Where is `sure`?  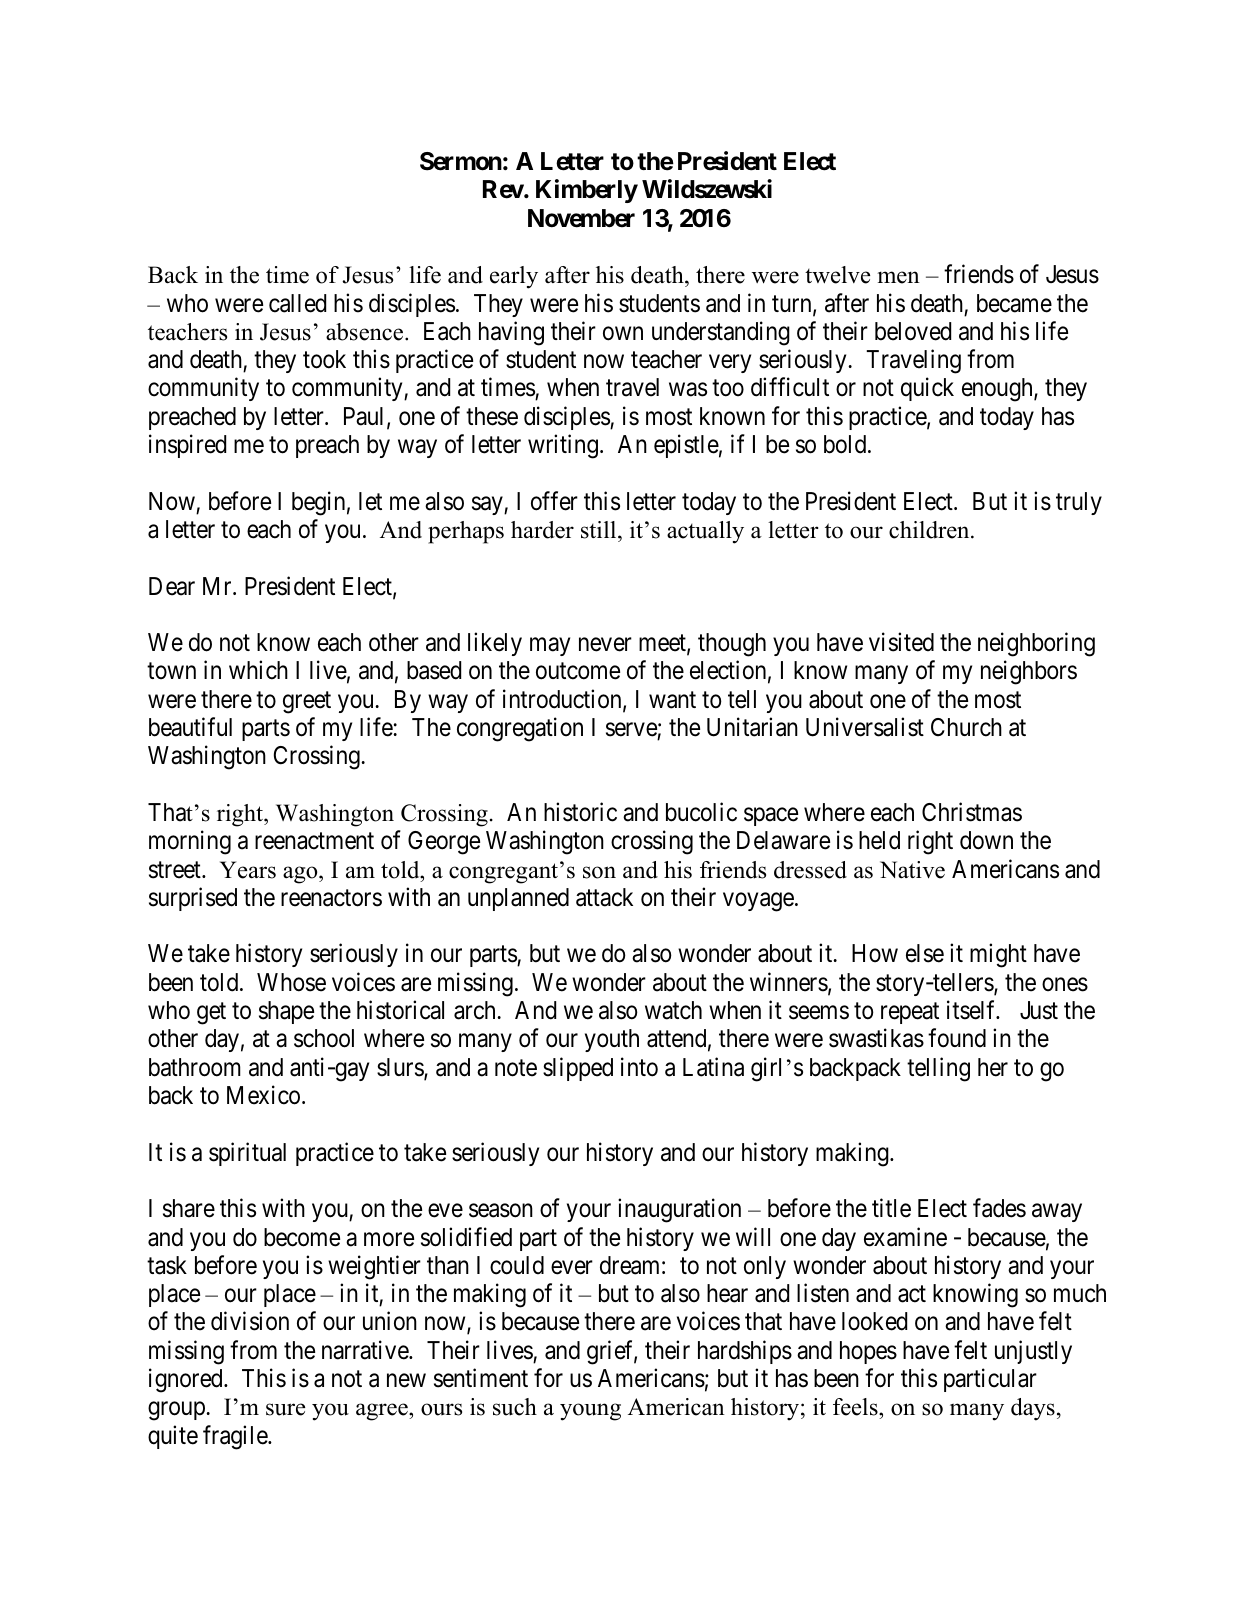 sure is located at coordinates (285, 1409).
